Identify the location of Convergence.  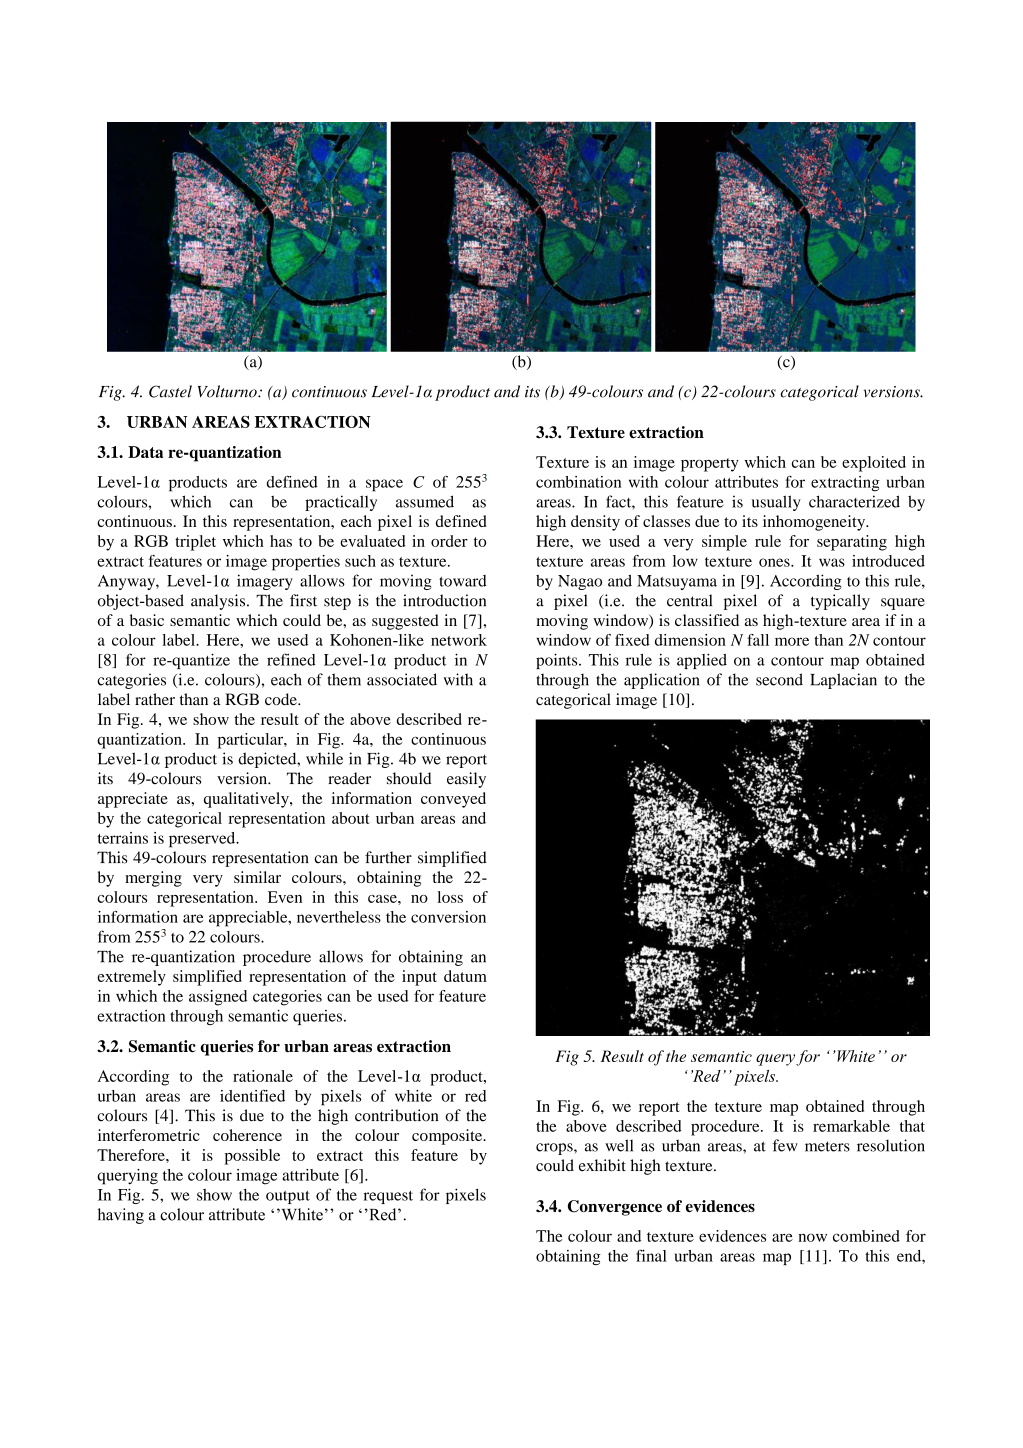
(615, 1208).
